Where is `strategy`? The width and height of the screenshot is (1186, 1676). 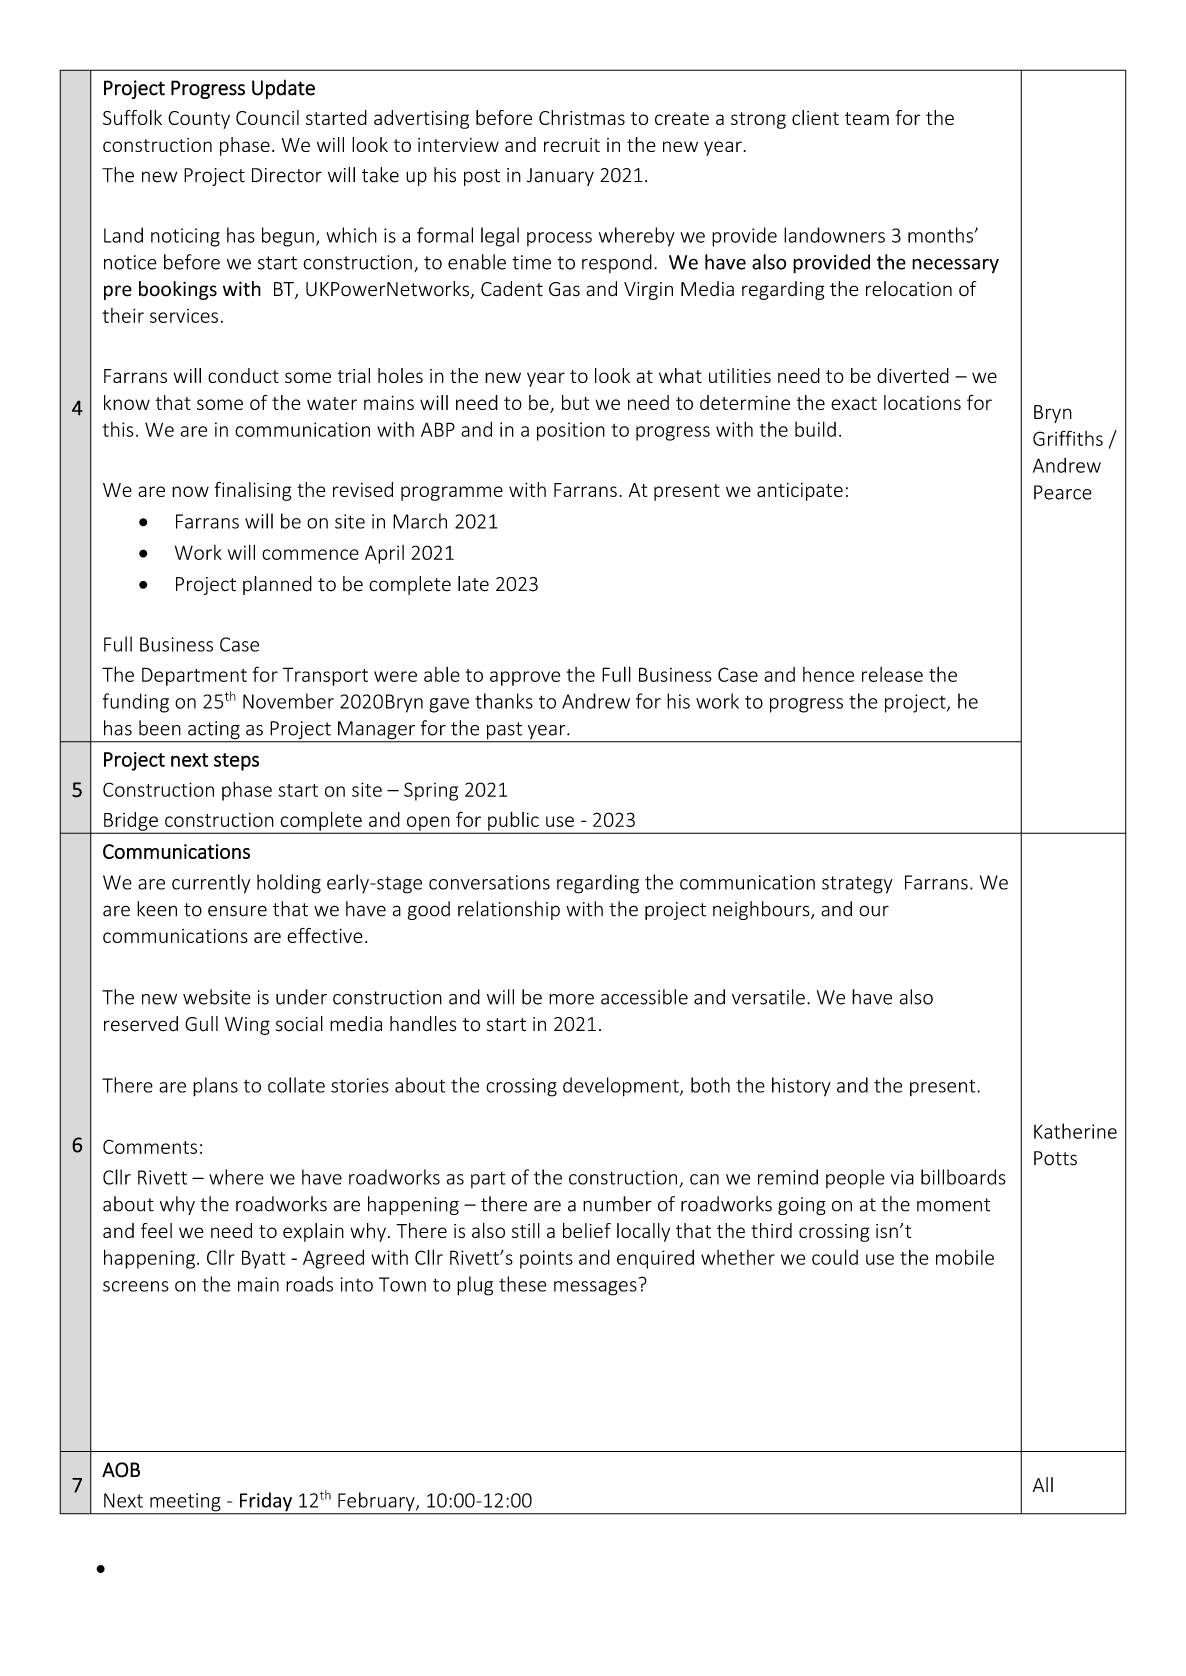 strategy is located at coordinates (857, 885).
